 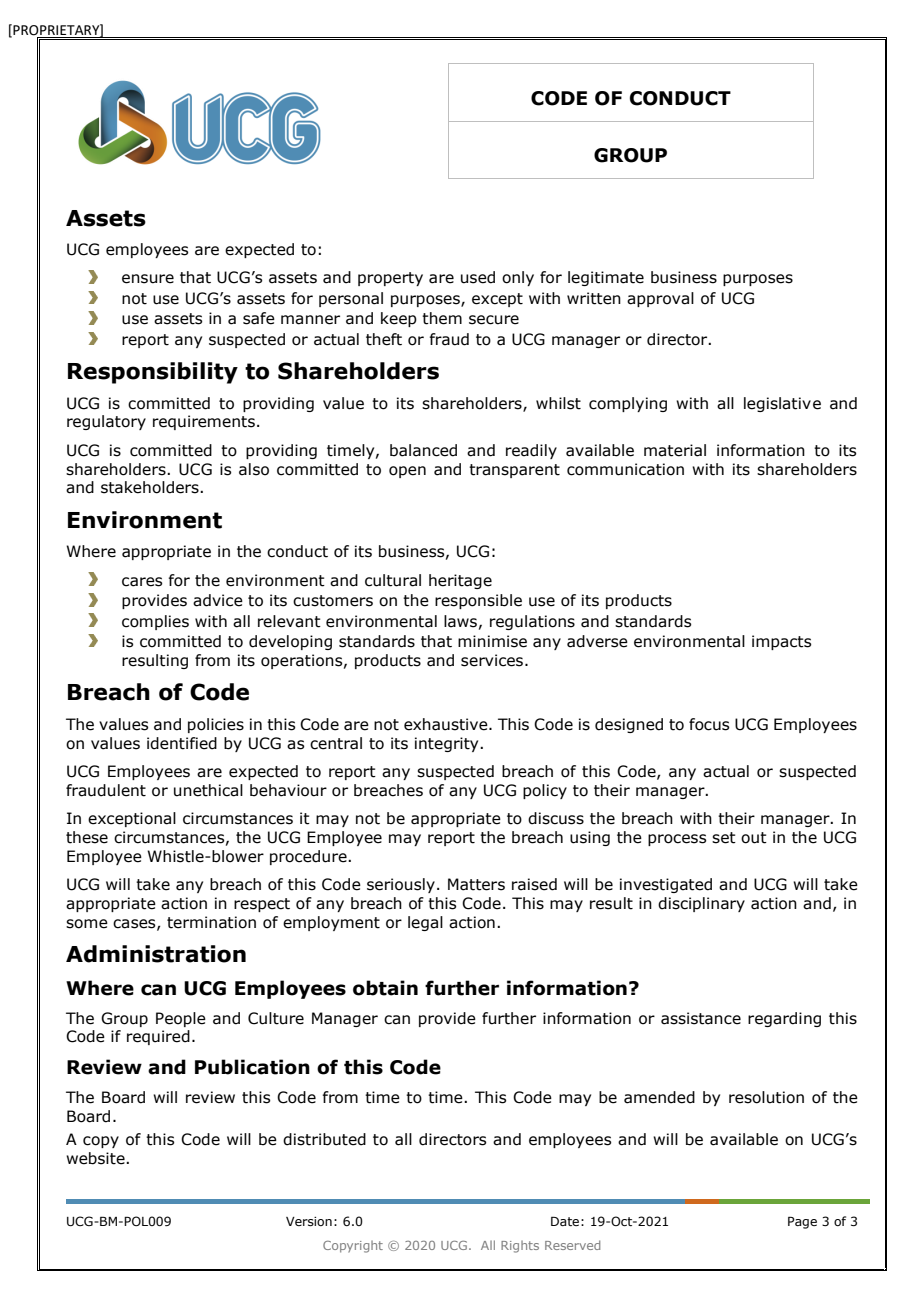 What do you see at coordinates (701, 1018) in the document?
I see `assistance` at bounding box center [701, 1018].
